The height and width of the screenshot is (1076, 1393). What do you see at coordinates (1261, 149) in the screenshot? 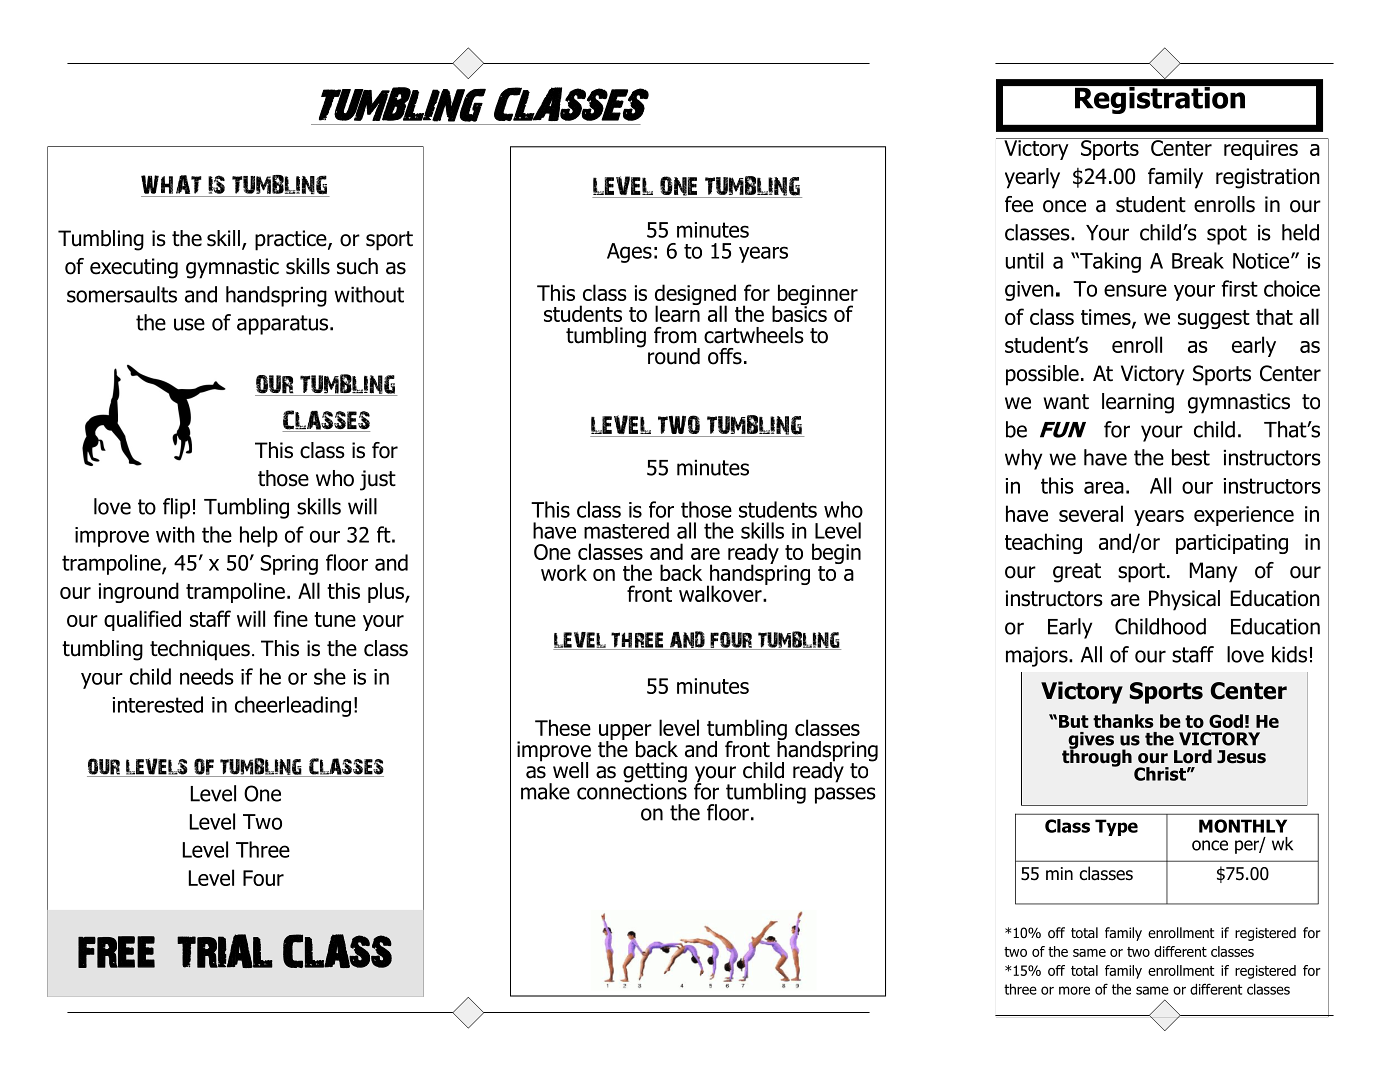
I see `requires` at bounding box center [1261, 149].
